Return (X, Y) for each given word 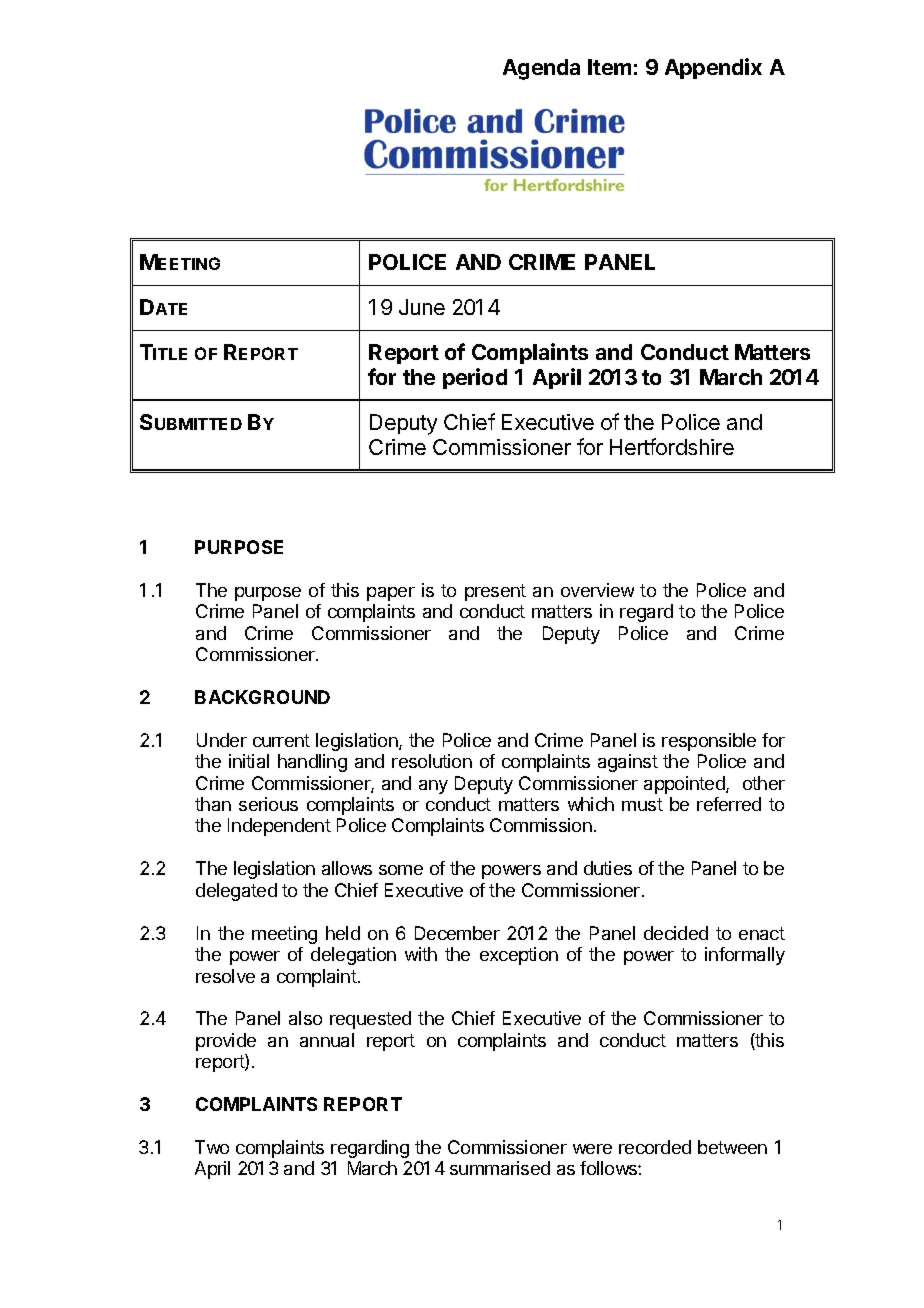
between (732, 1147)
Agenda (541, 69)
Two (212, 1147)
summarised (500, 1168)
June (422, 307)
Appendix (713, 68)
